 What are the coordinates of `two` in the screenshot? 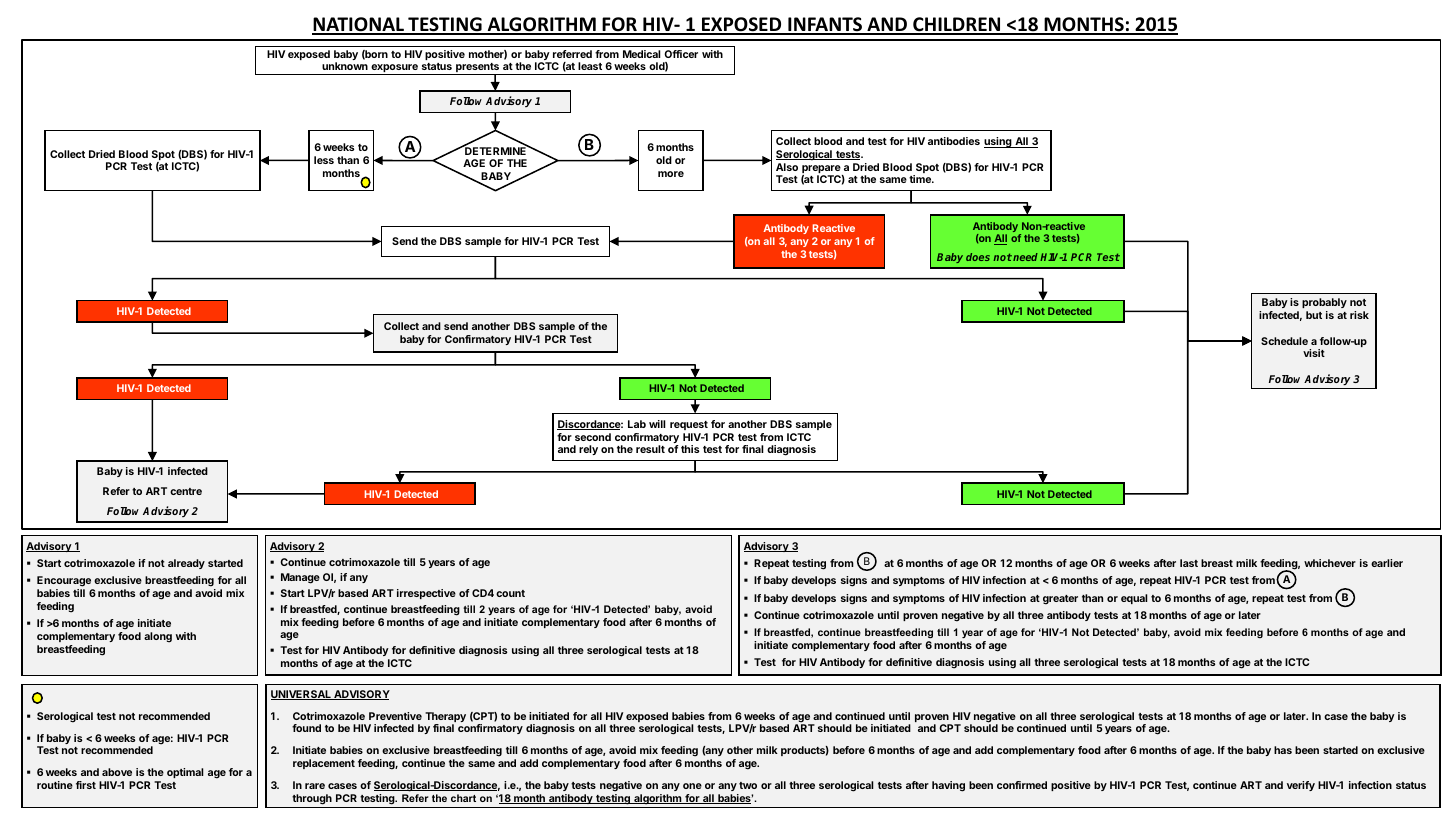 It's located at (748, 785).
